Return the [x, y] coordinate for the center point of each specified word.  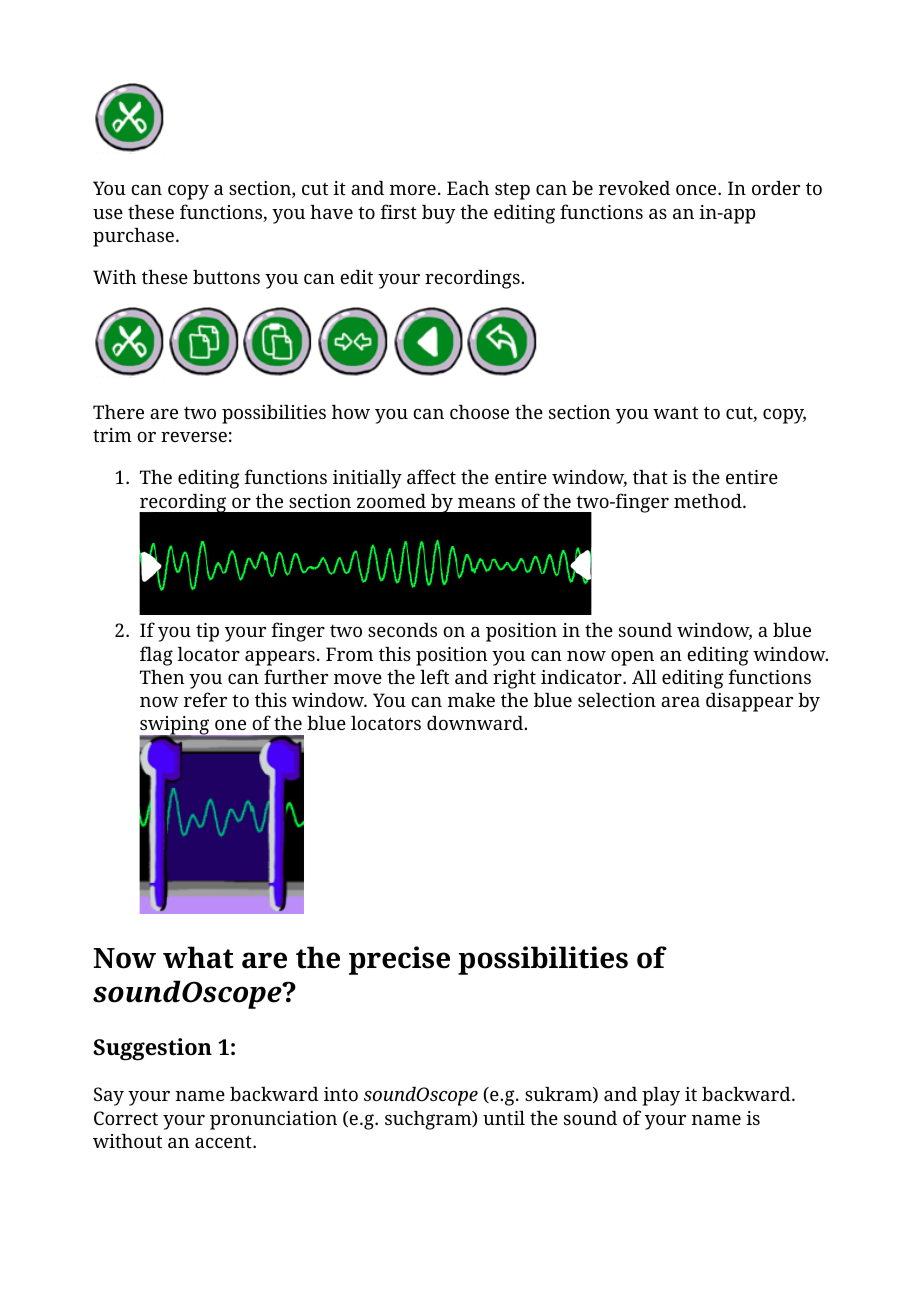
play [661, 1096]
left [434, 676]
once [697, 190]
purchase [133, 237]
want [675, 413]
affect [431, 476]
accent [224, 1141]
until [504, 1118]
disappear [749, 702]
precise [399, 960]
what [198, 957]
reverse [194, 437]
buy [439, 214]
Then [162, 677]
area [680, 702]
